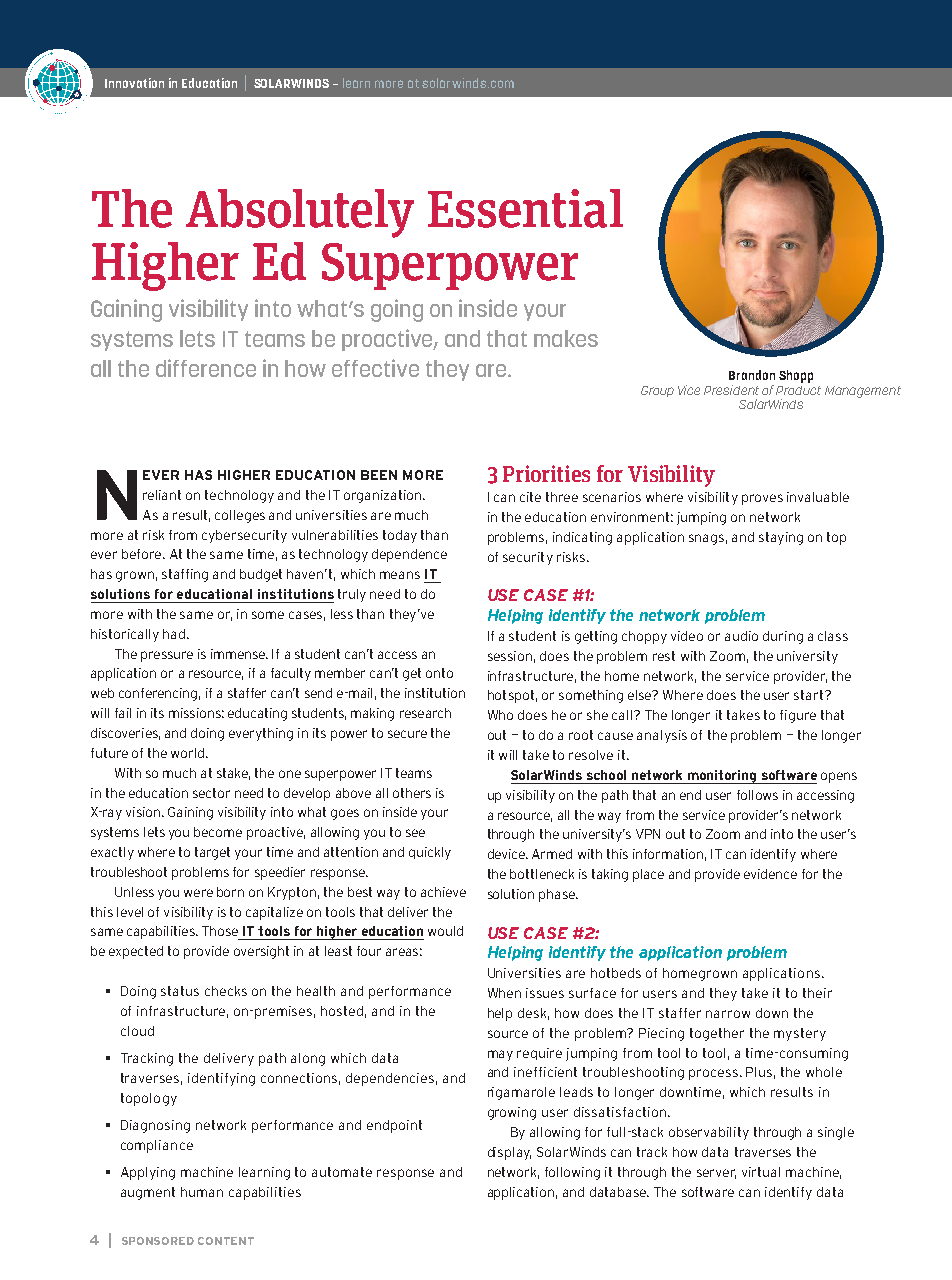 This page has height=1280, width=952. Describe the element at coordinates (445, 931) in the page. I see `would` at that location.
